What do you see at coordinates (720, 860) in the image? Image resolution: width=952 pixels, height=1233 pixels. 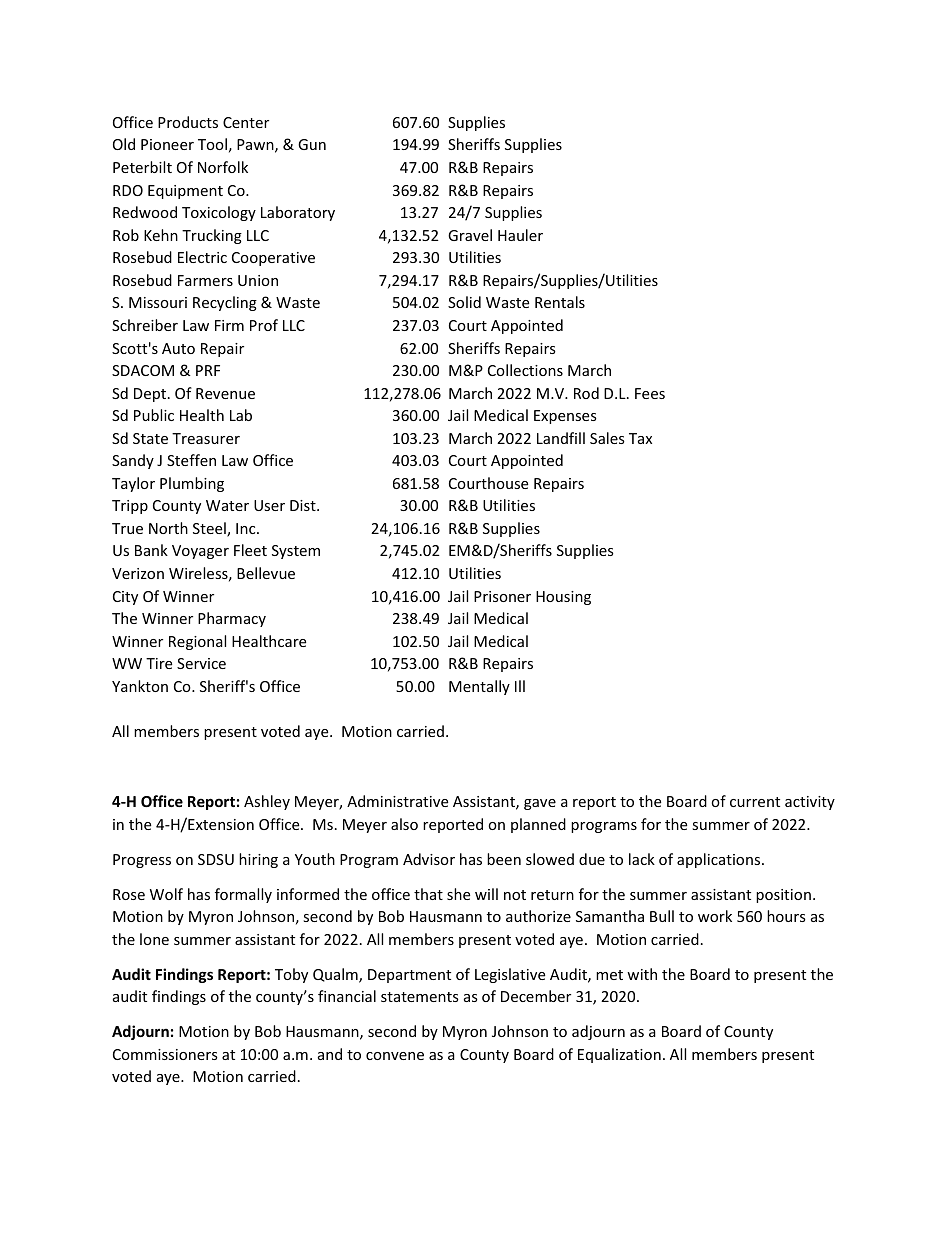 I see `applications` at bounding box center [720, 860].
